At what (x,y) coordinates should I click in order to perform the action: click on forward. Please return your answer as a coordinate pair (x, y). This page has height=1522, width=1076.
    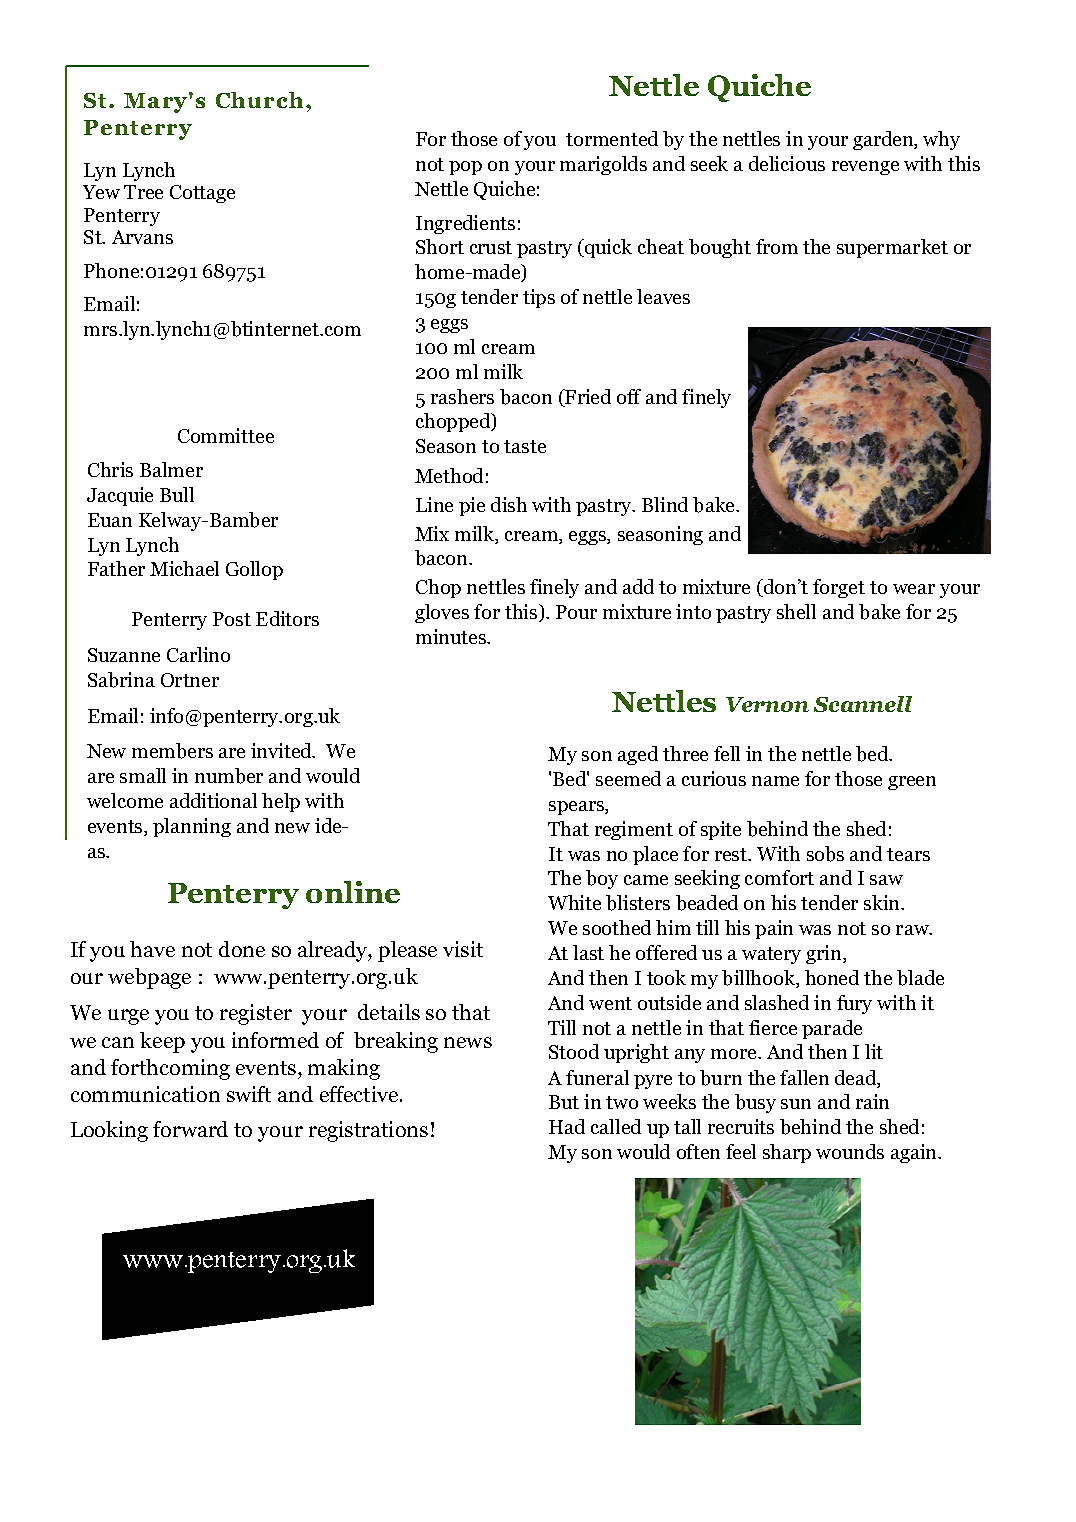
    Looking at the image, I should click on (190, 1129).
